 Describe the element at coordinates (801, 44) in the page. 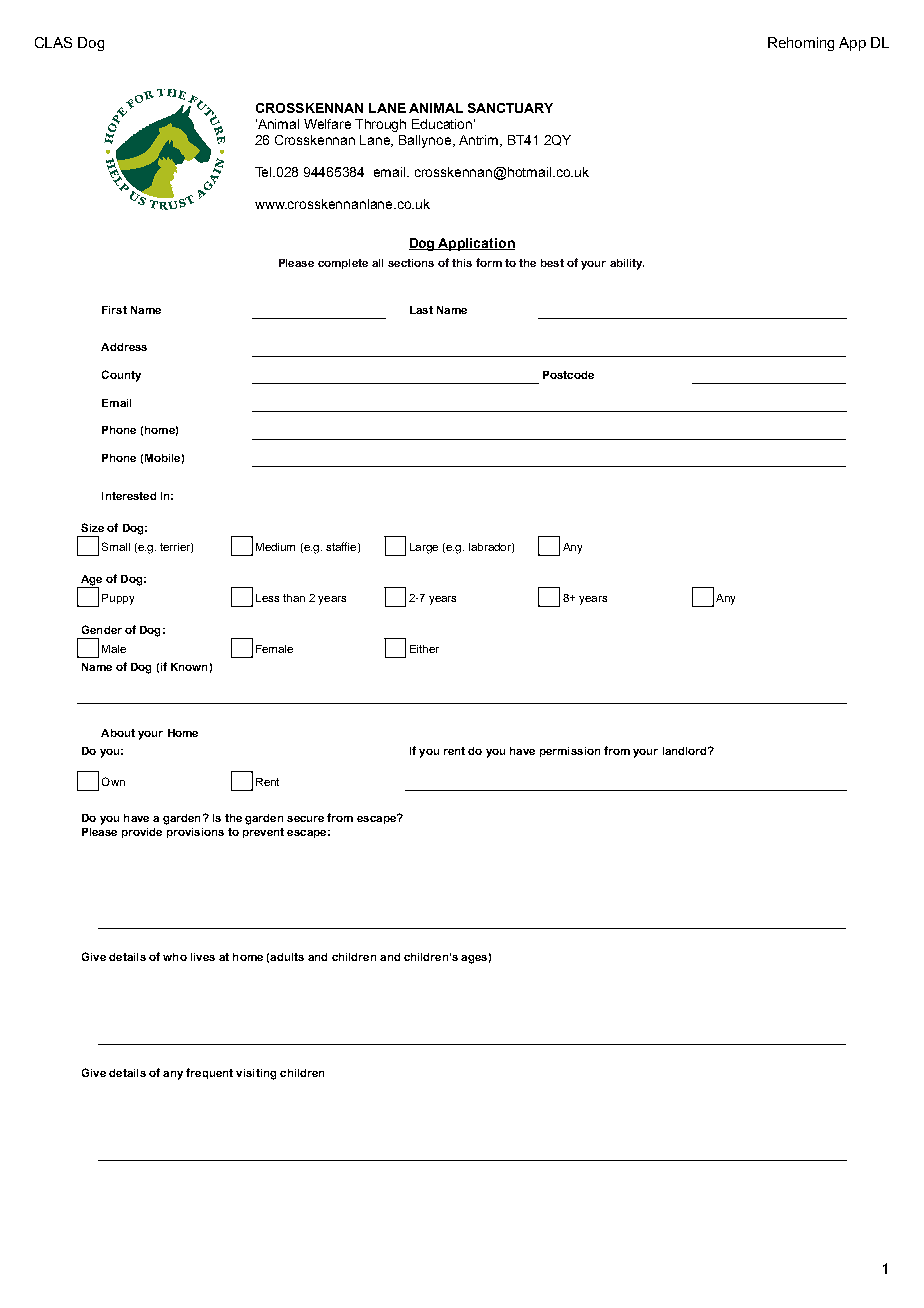

I see `Rehoming` at that location.
